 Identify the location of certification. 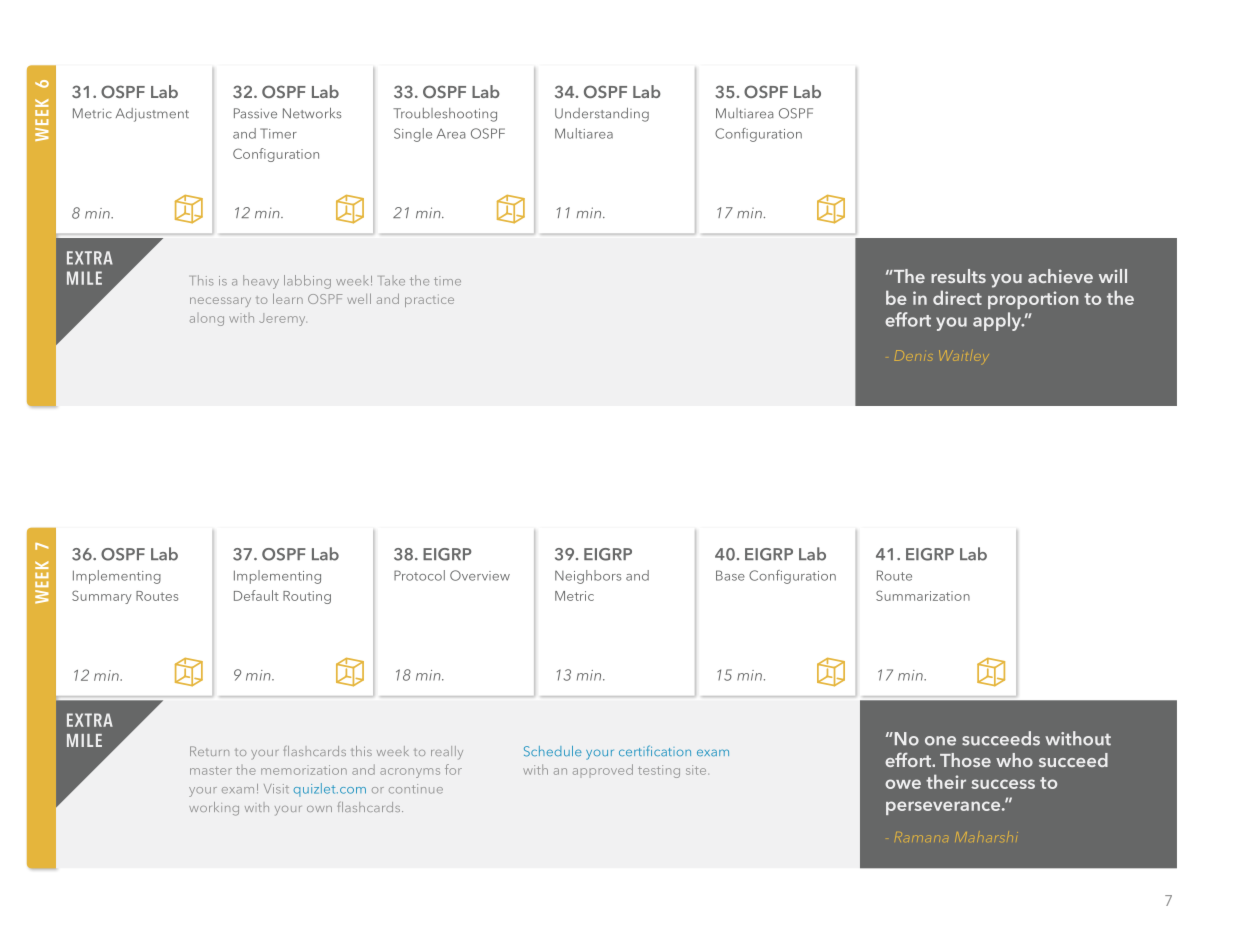
(655, 750).
